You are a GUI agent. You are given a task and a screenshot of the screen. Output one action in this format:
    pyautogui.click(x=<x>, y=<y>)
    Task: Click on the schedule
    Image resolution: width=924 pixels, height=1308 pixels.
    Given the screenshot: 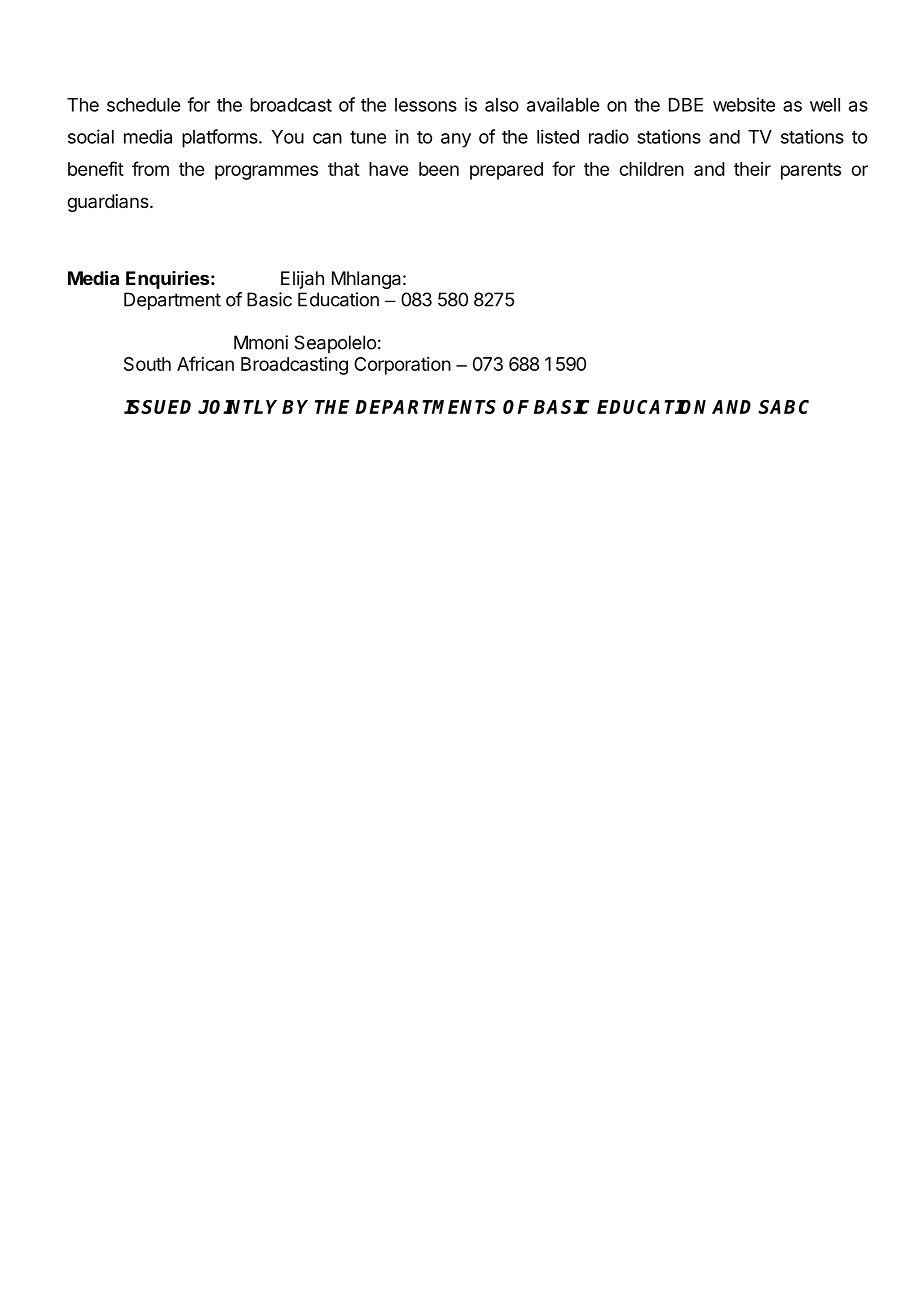 What is the action you would take?
    pyautogui.click(x=143, y=105)
